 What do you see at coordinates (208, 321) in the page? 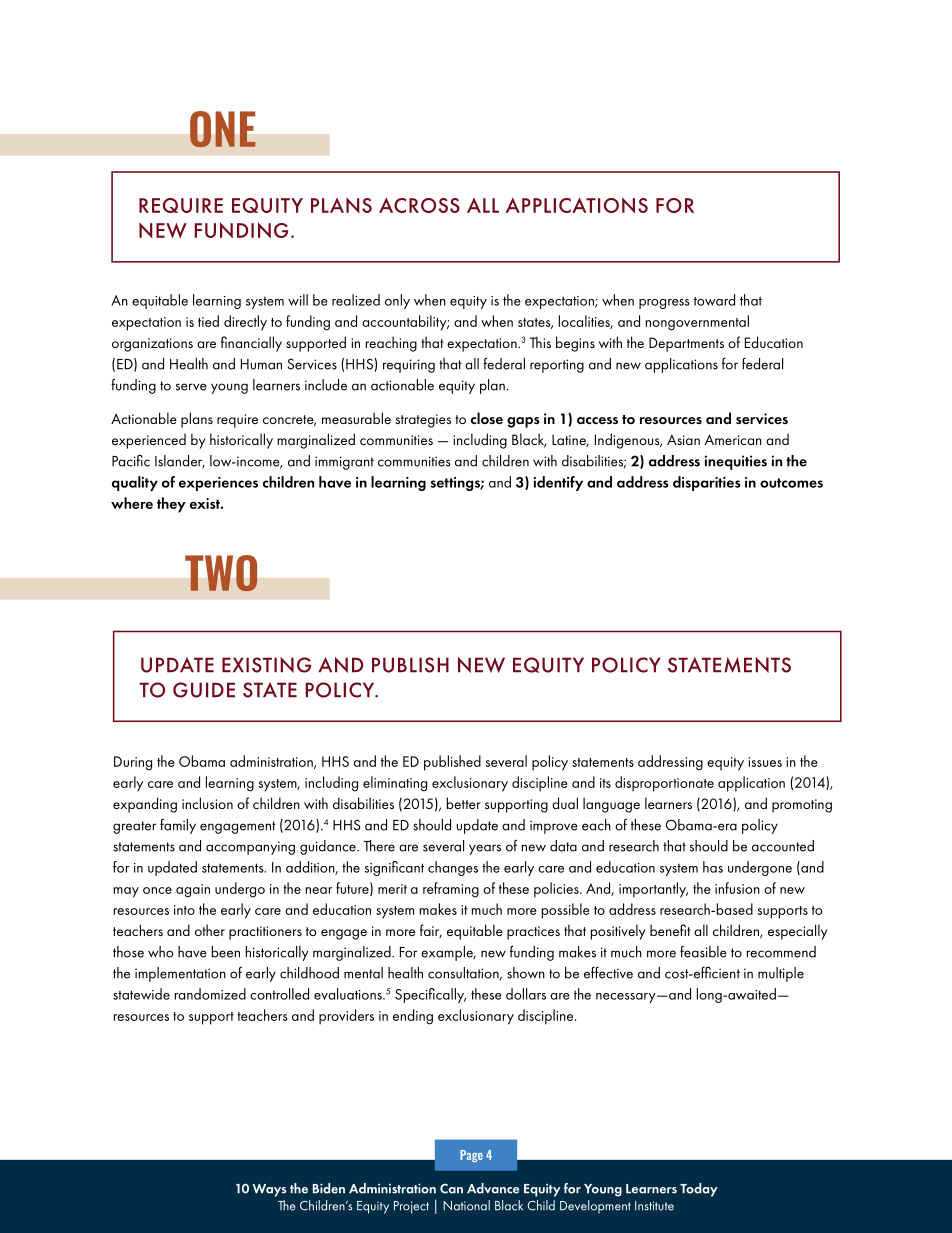
I see `tied` at bounding box center [208, 321].
